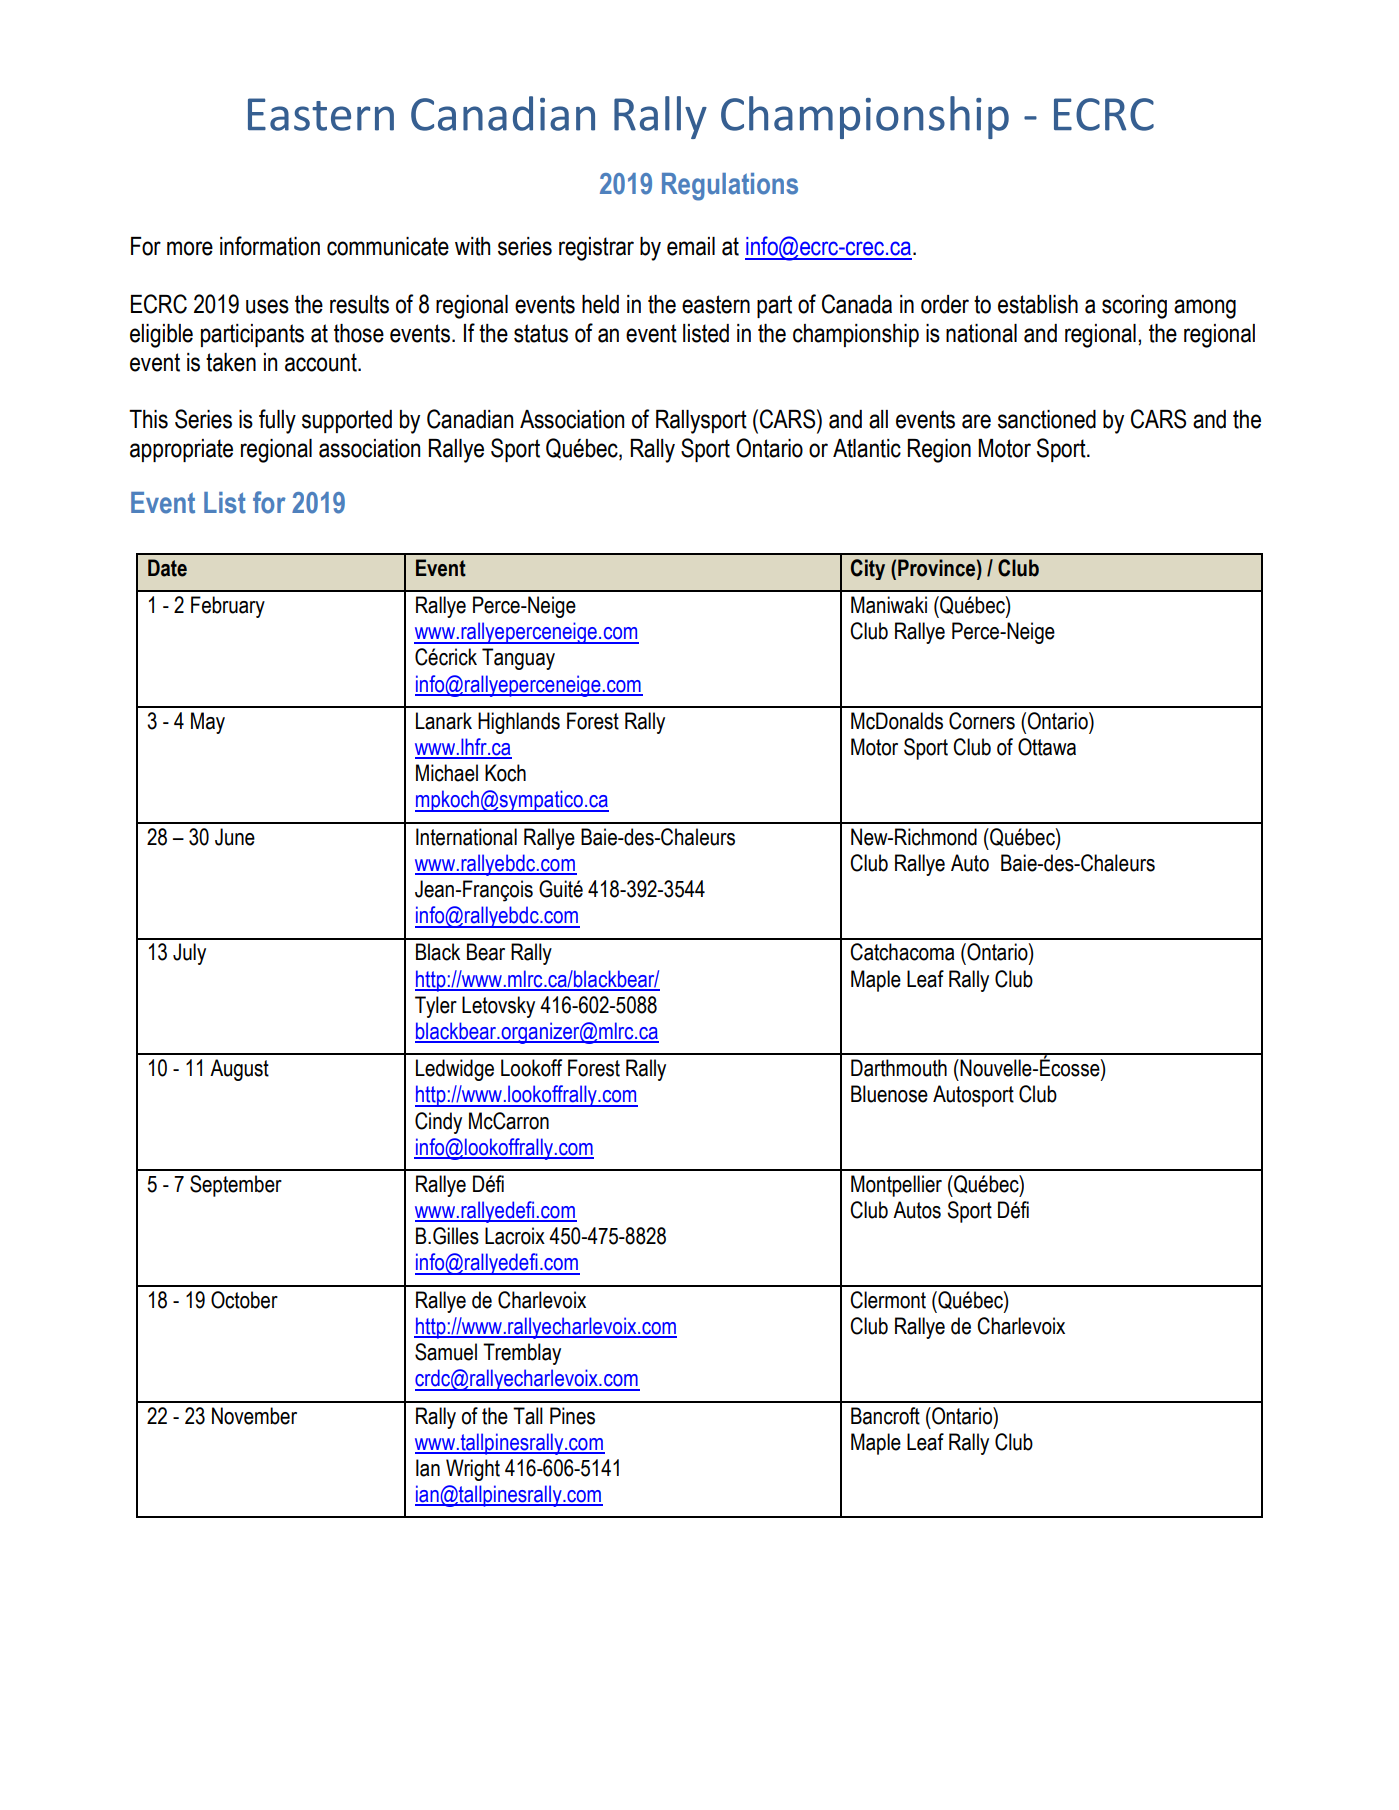 The height and width of the screenshot is (1810, 1399). Describe the element at coordinates (235, 837) in the screenshot. I see `June` at that location.
